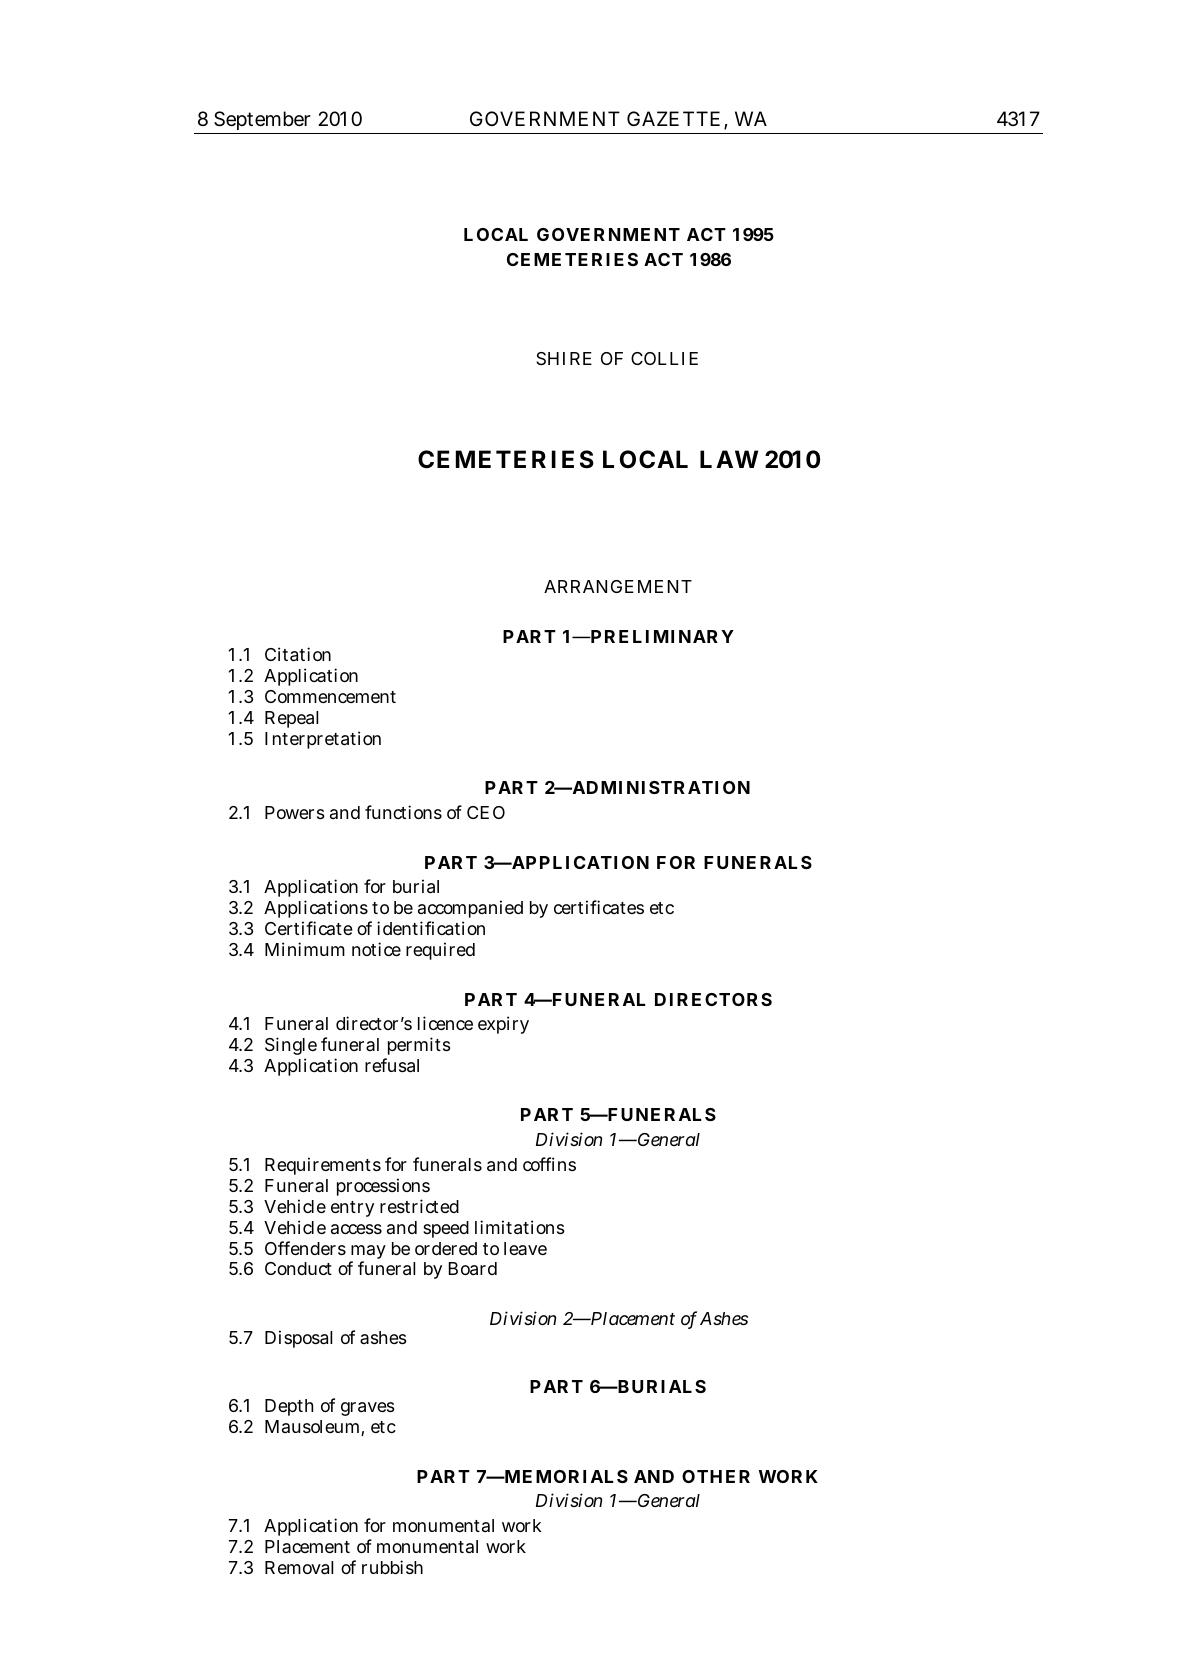 This screenshot has width=1180, height=1670. What do you see at coordinates (392, 1567) in the screenshot?
I see `rubbish` at bounding box center [392, 1567].
